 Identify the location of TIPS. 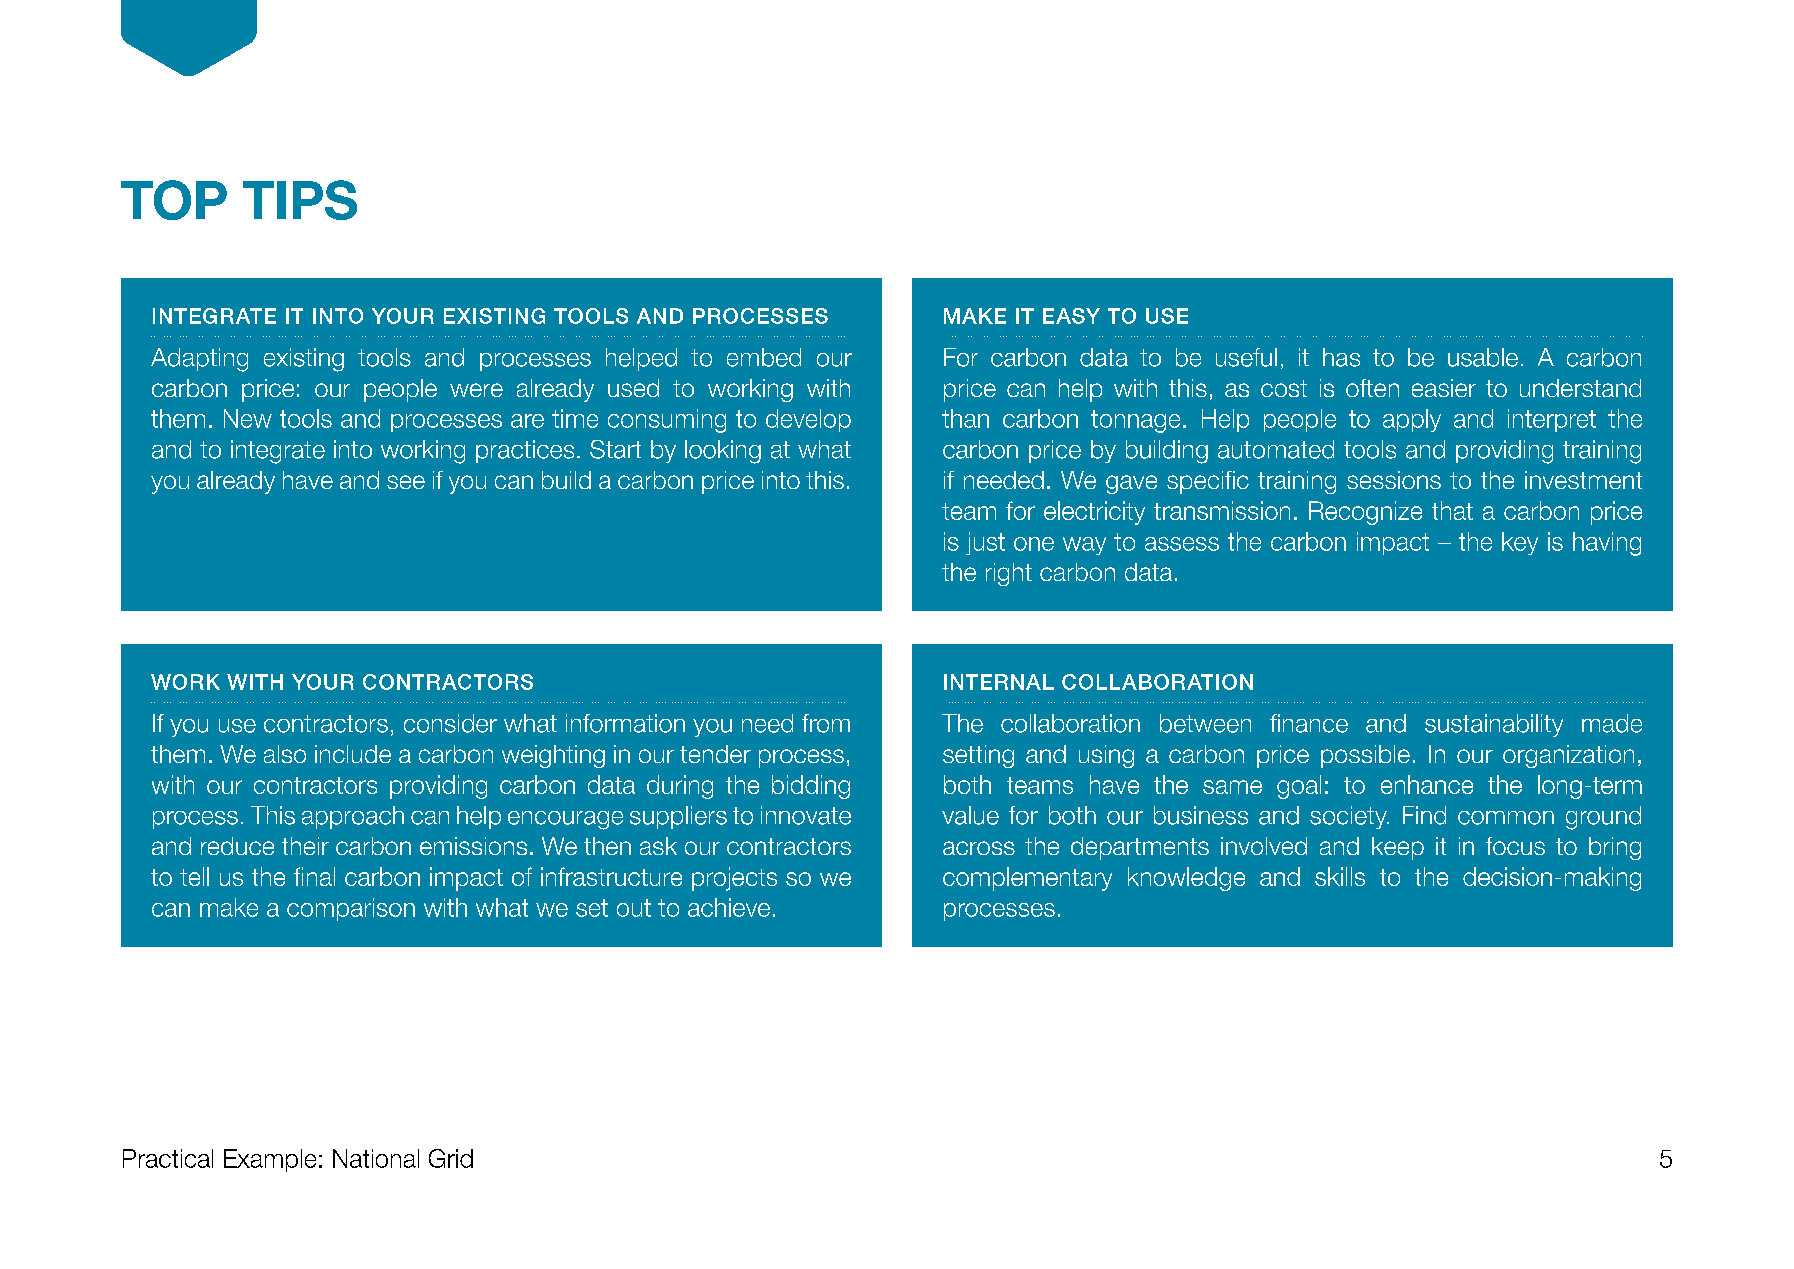
(300, 200).
